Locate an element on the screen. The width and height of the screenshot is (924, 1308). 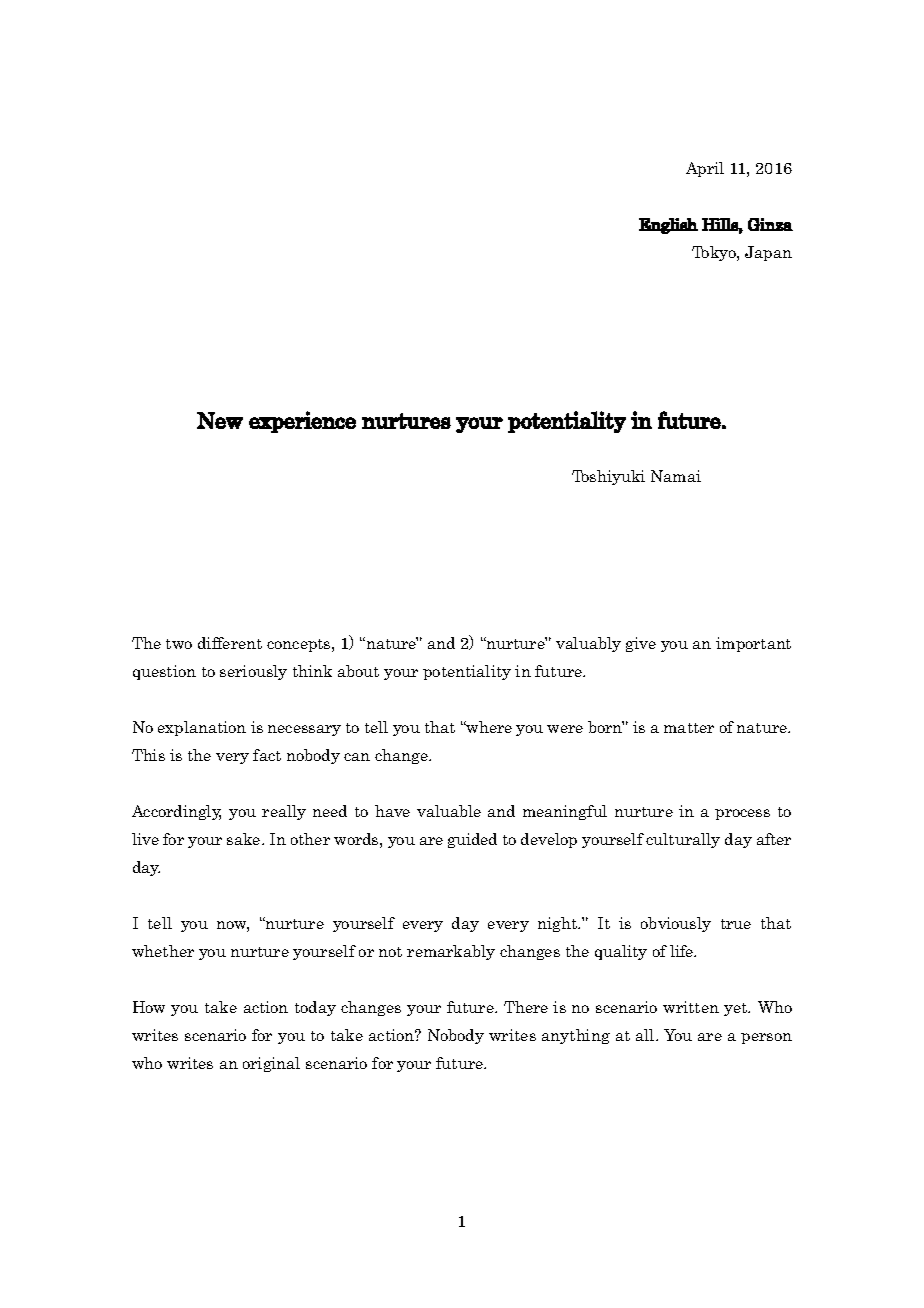
New is located at coordinates (220, 420).
